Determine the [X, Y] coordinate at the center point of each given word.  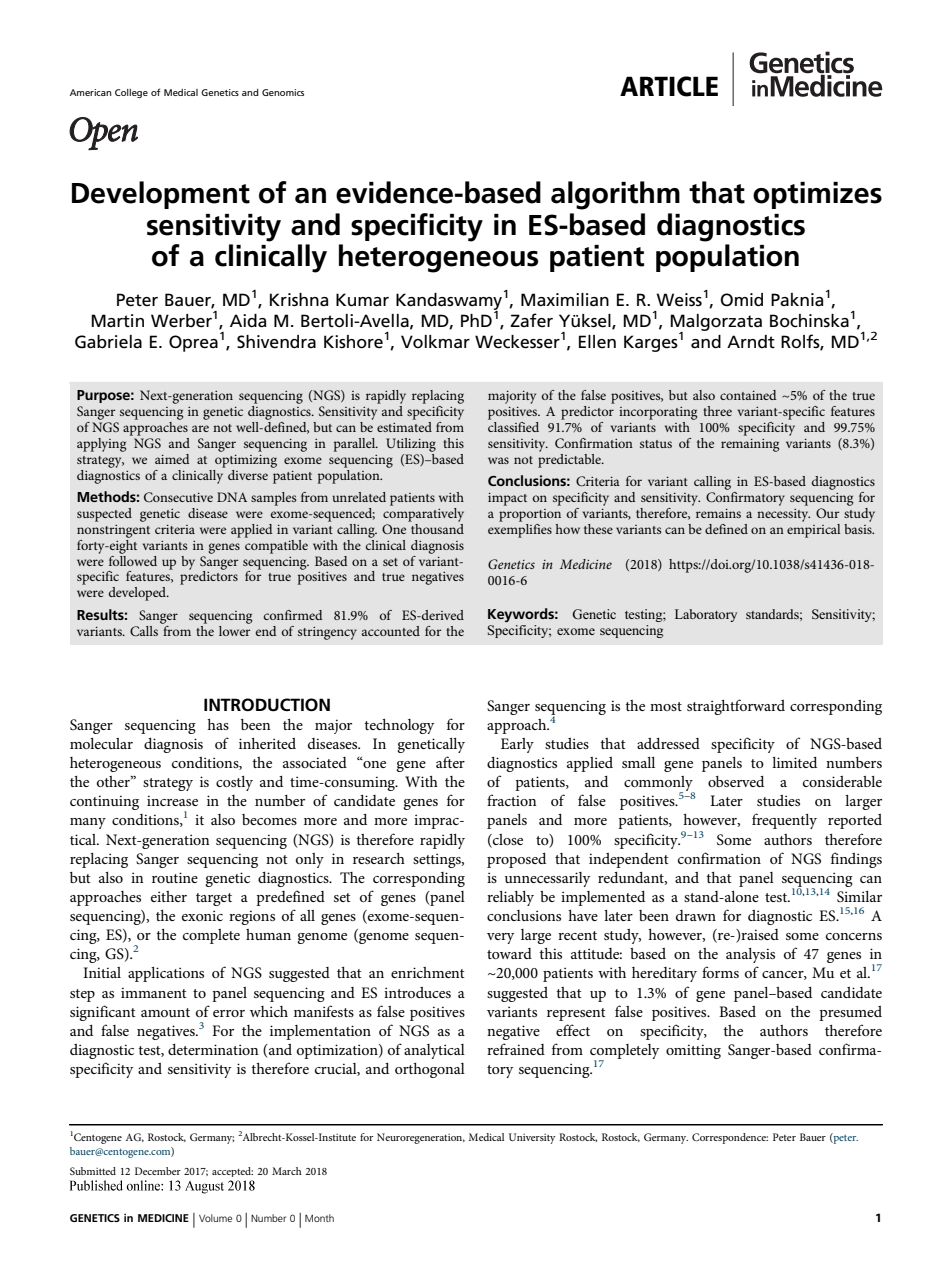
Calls [144, 631]
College [131, 93]
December [158, 1171]
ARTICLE [669, 86]
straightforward [736, 707]
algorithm [615, 195]
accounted [391, 631]
